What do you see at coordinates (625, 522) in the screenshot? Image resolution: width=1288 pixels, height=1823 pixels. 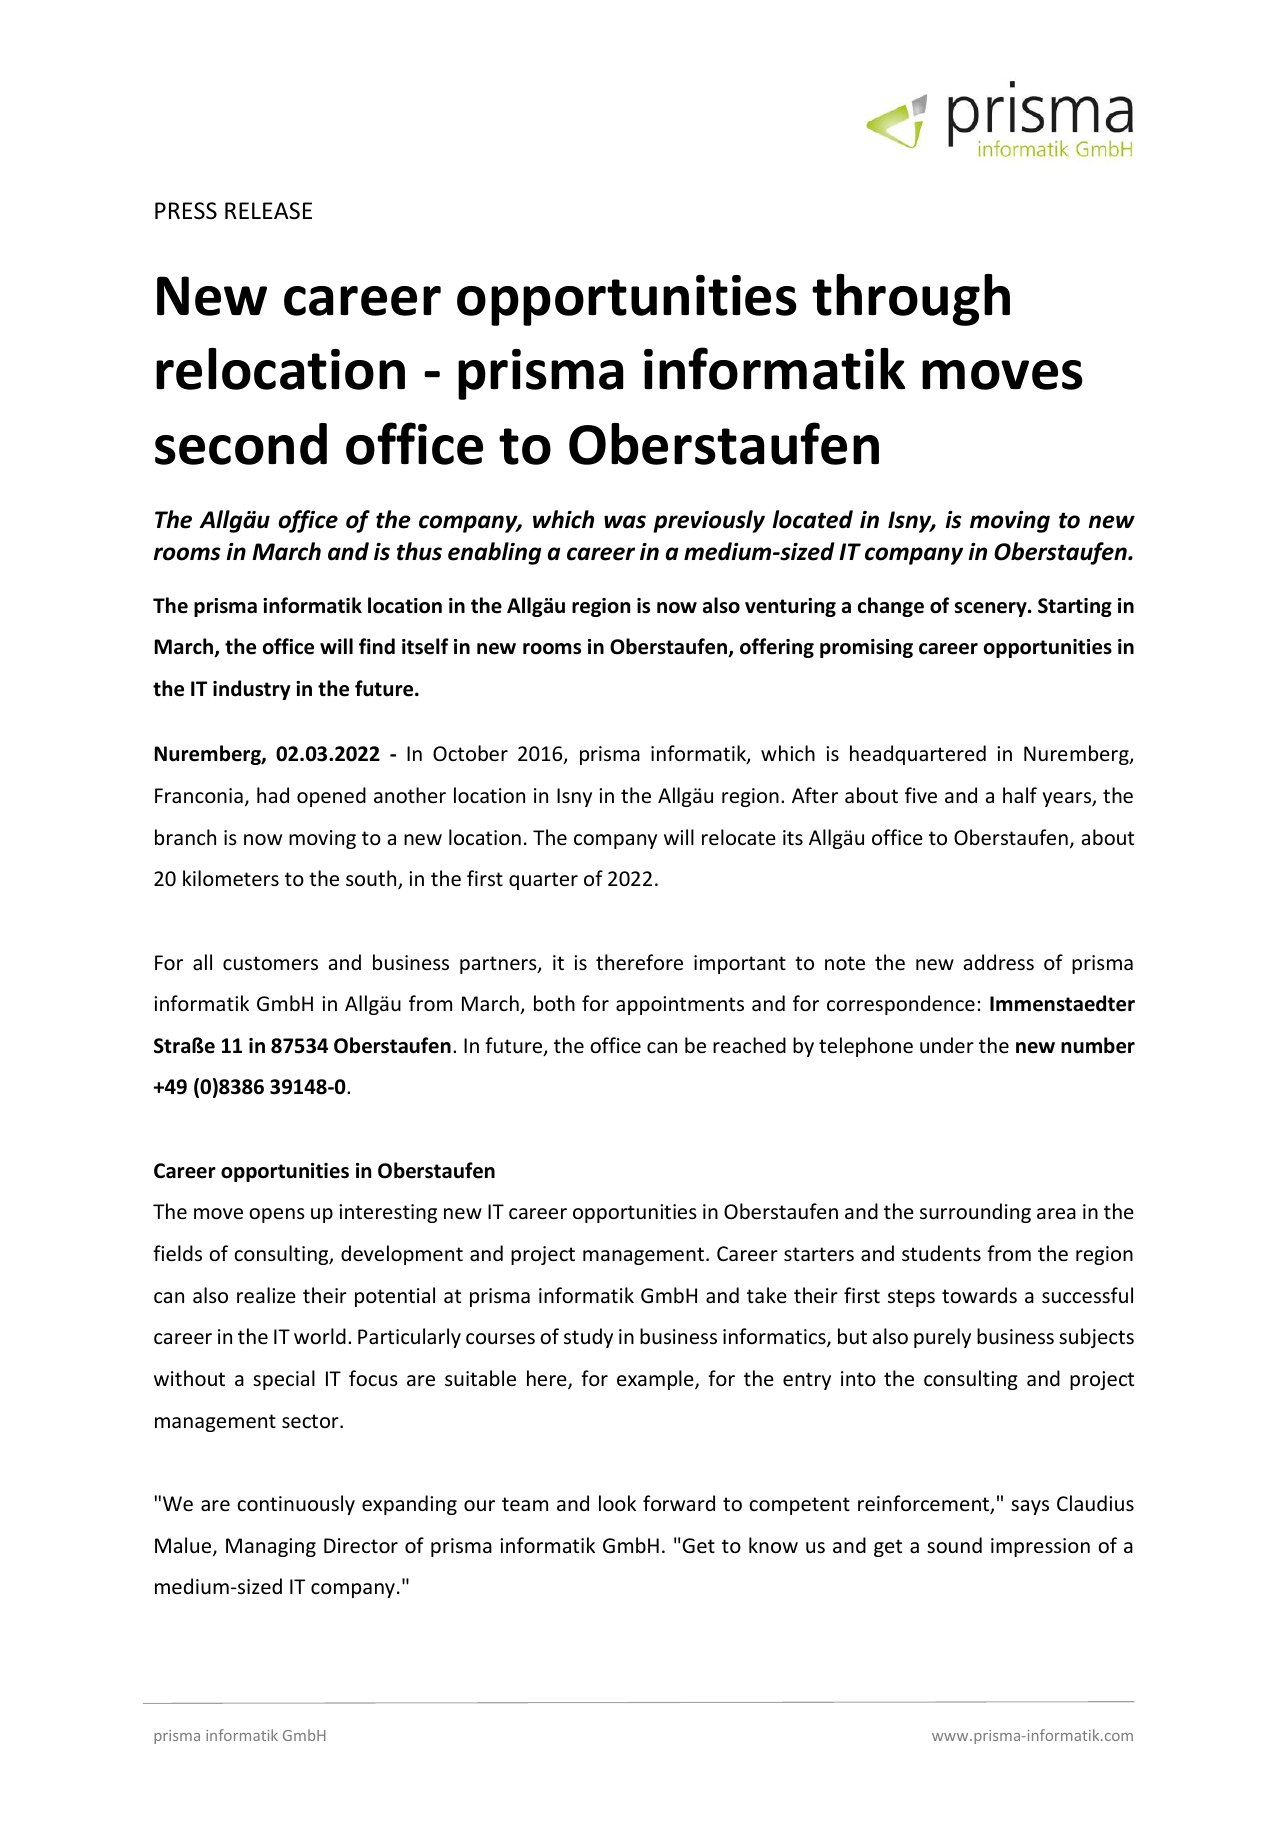 I see `was` at bounding box center [625, 522].
